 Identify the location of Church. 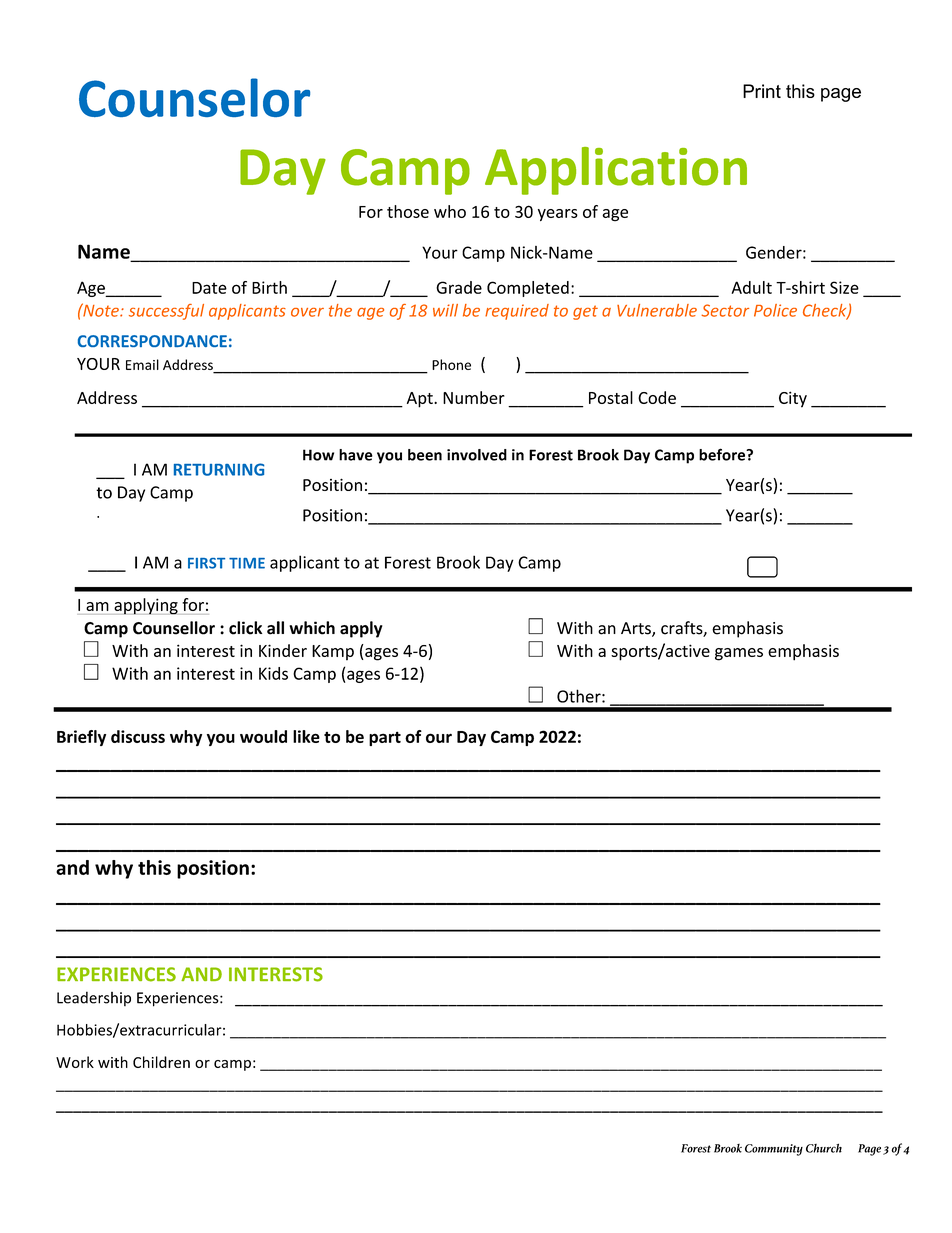
(824, 1148).
